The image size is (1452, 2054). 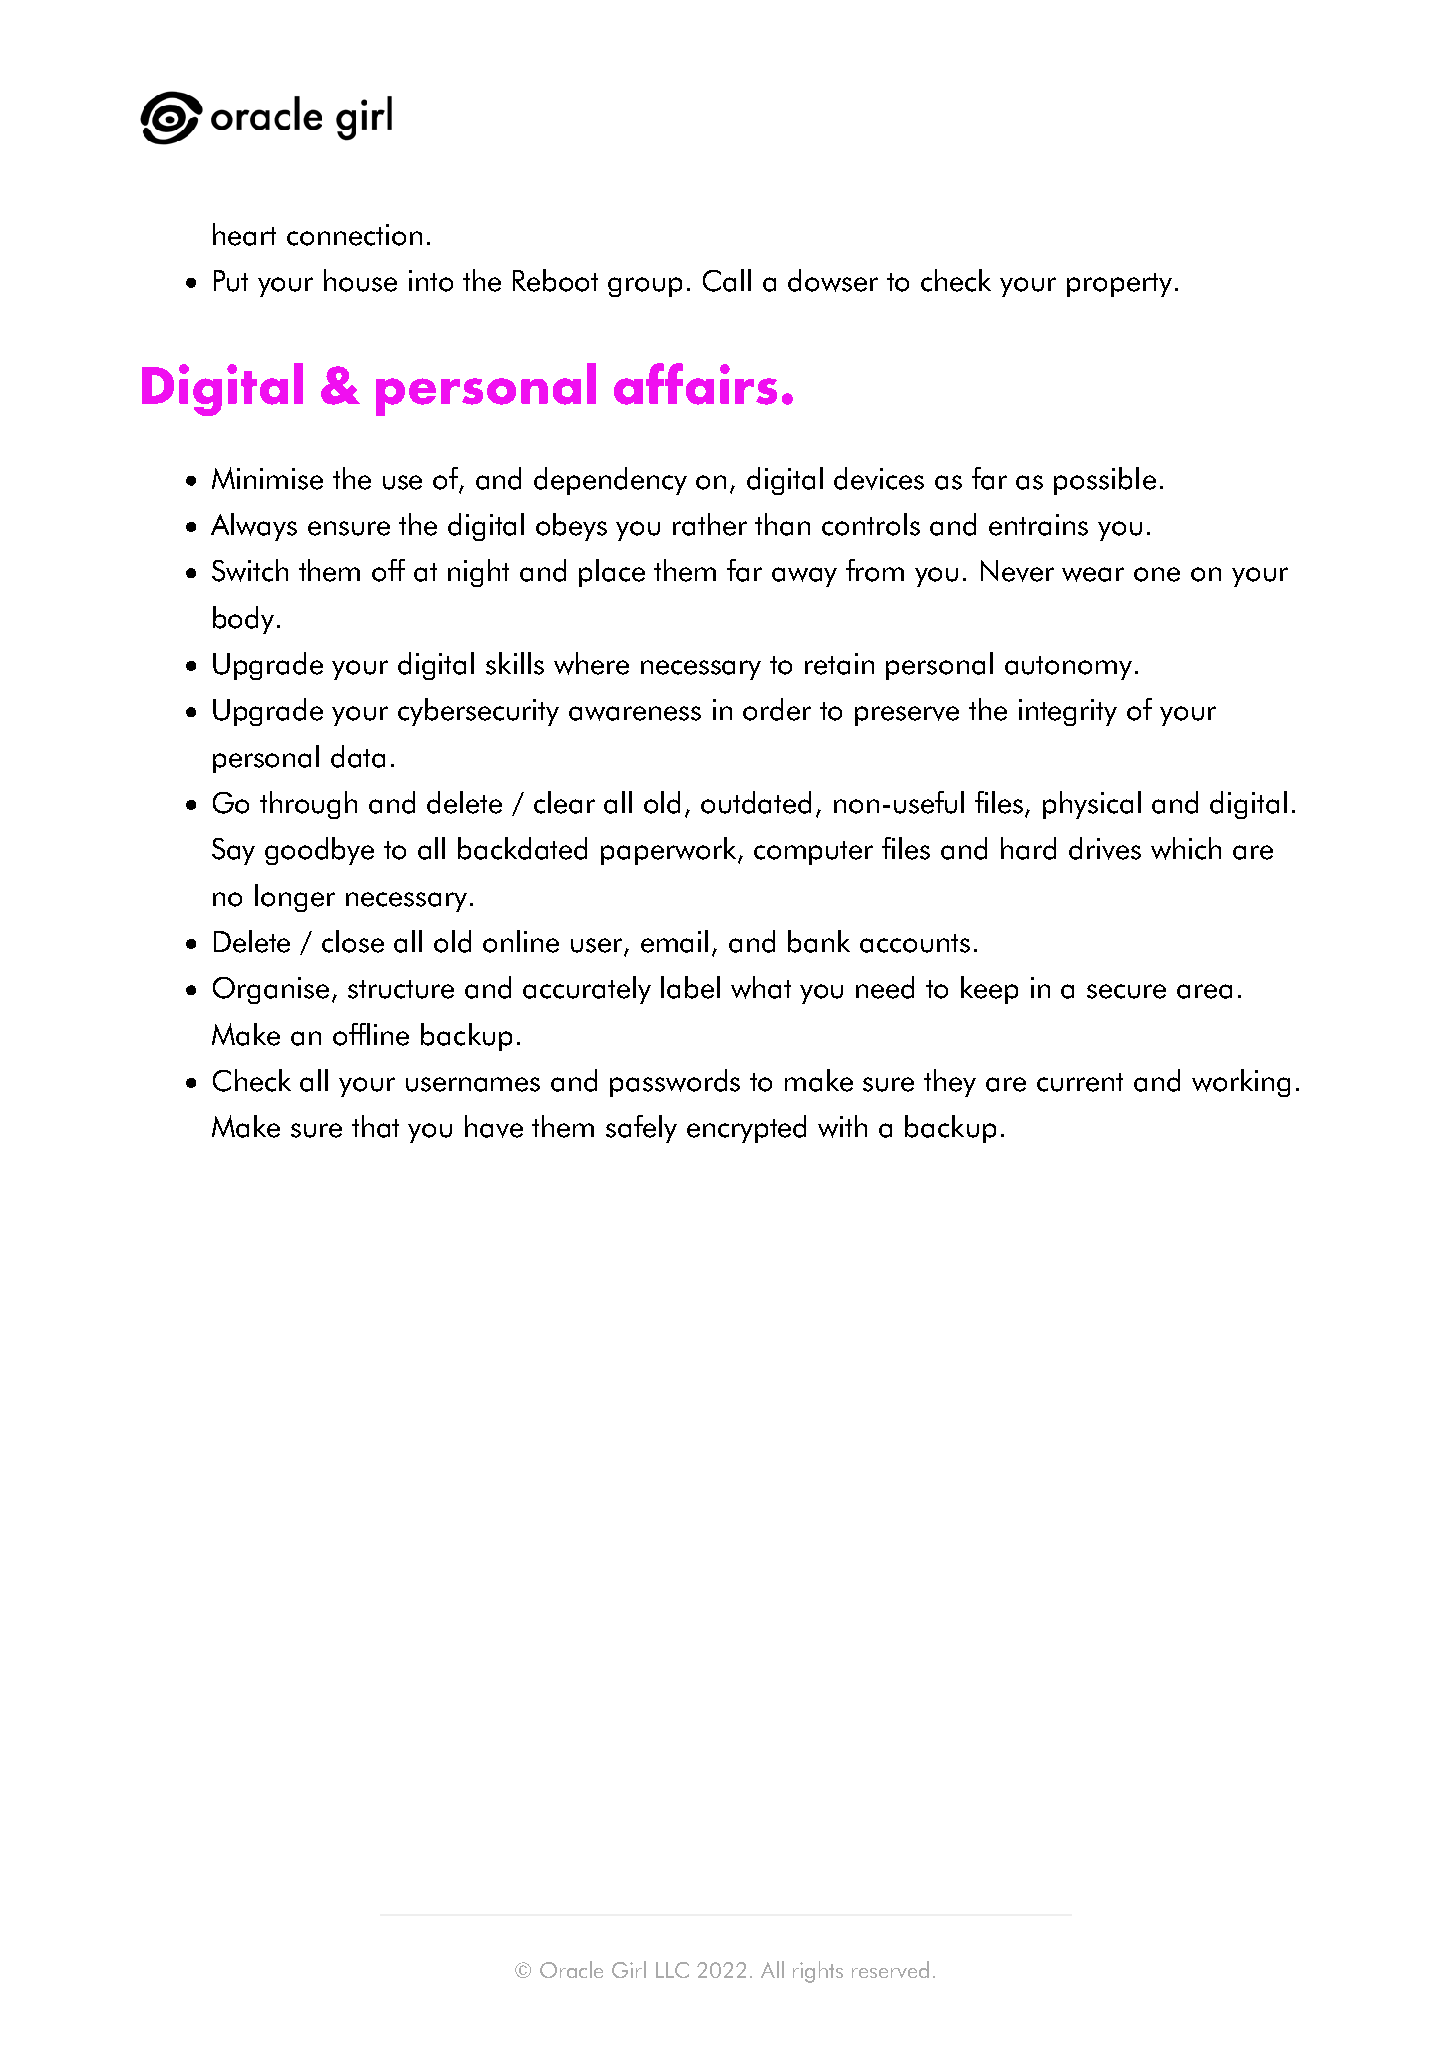 What do you see at coordinates (1080, 1082) in the image?
I see `current` at bounding box center [1080, 1082].
